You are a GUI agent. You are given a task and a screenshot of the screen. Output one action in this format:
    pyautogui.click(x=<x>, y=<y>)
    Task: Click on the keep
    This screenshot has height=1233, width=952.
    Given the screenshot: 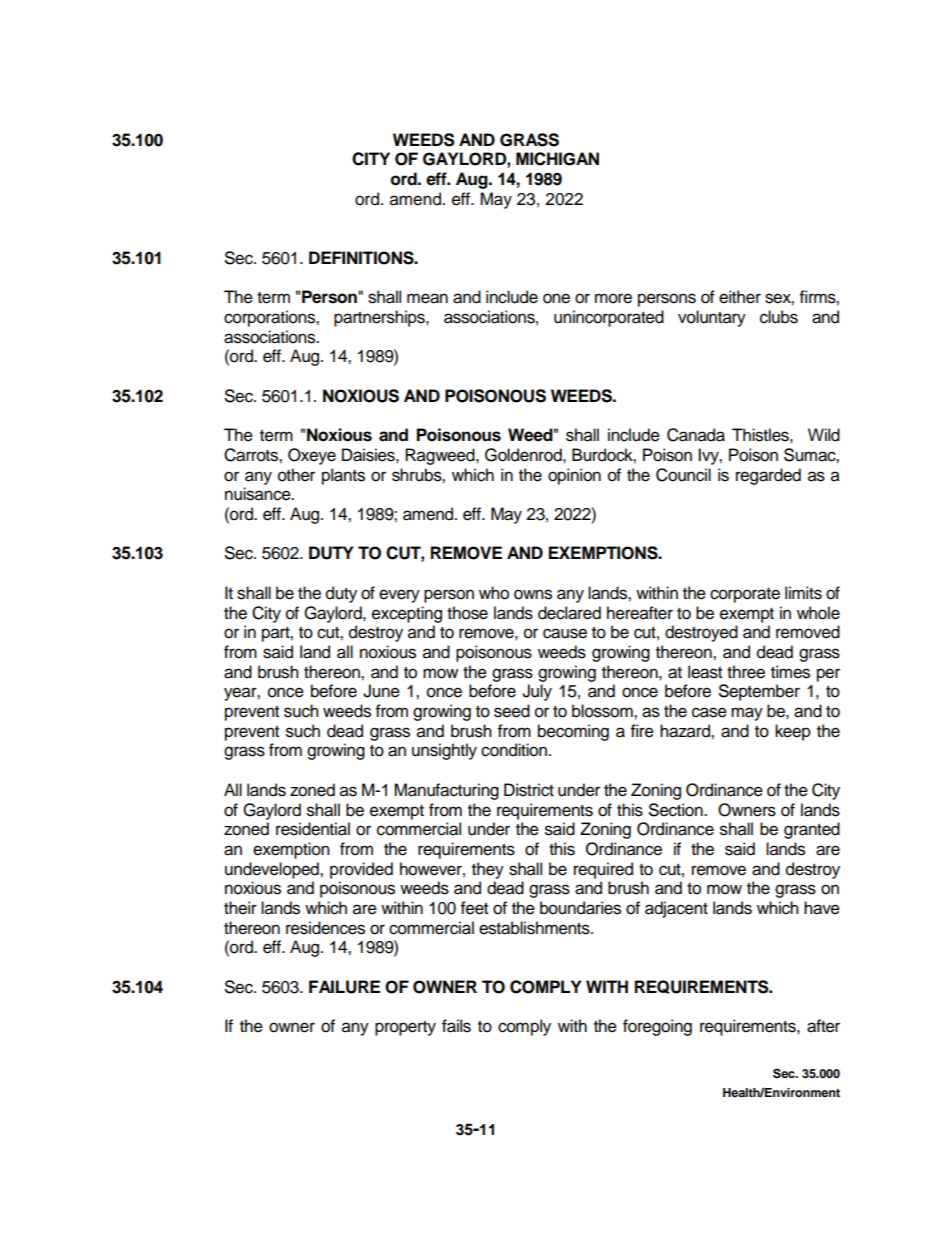 What is the action you would take?
    pyautogui.click(x=793, y=732)
